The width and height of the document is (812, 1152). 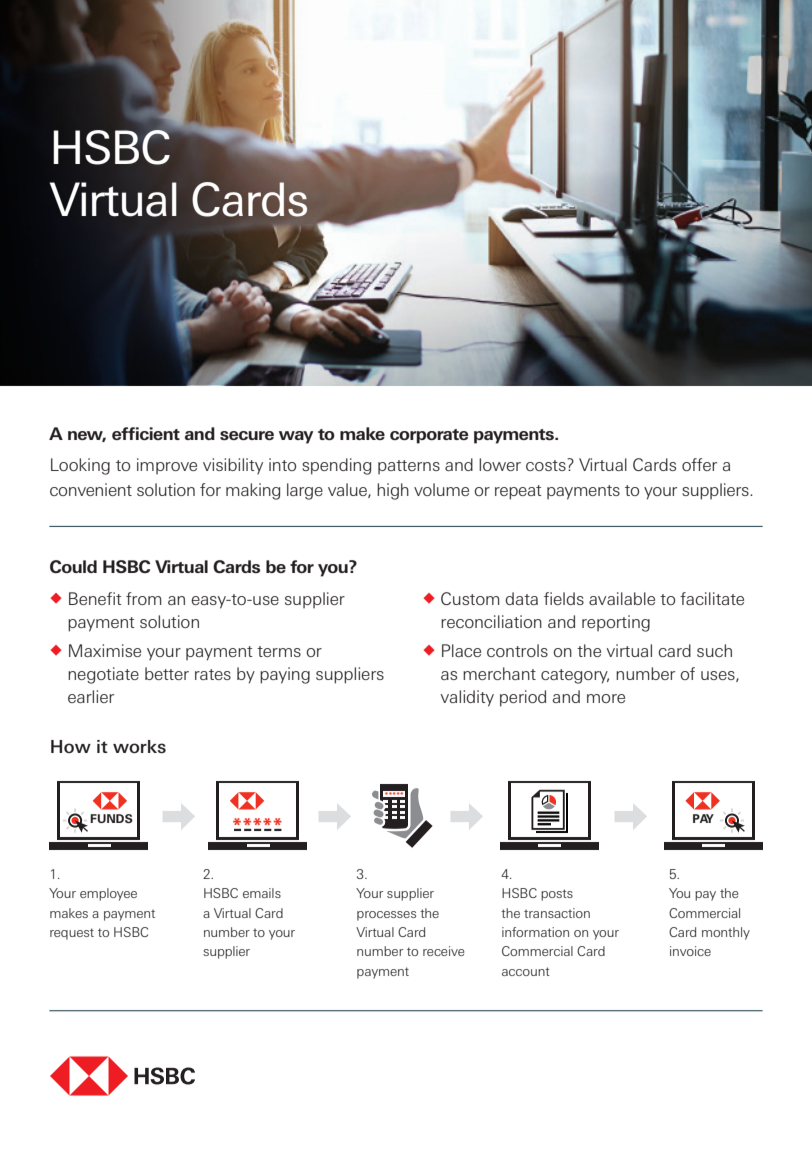 I want to click on reporting, so click(x=616, y=623).
